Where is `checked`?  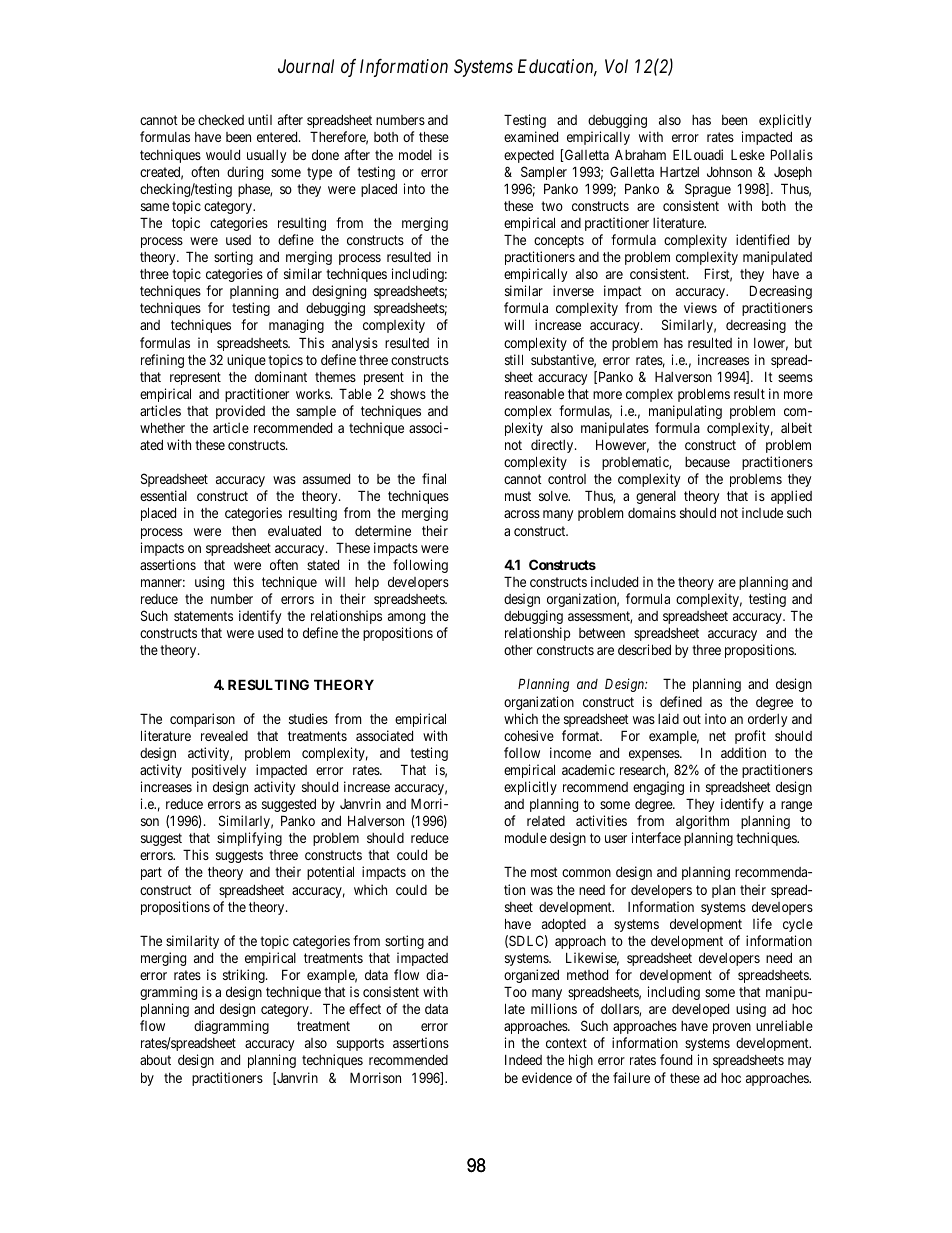 checked is located at coordinates (221, 120).
